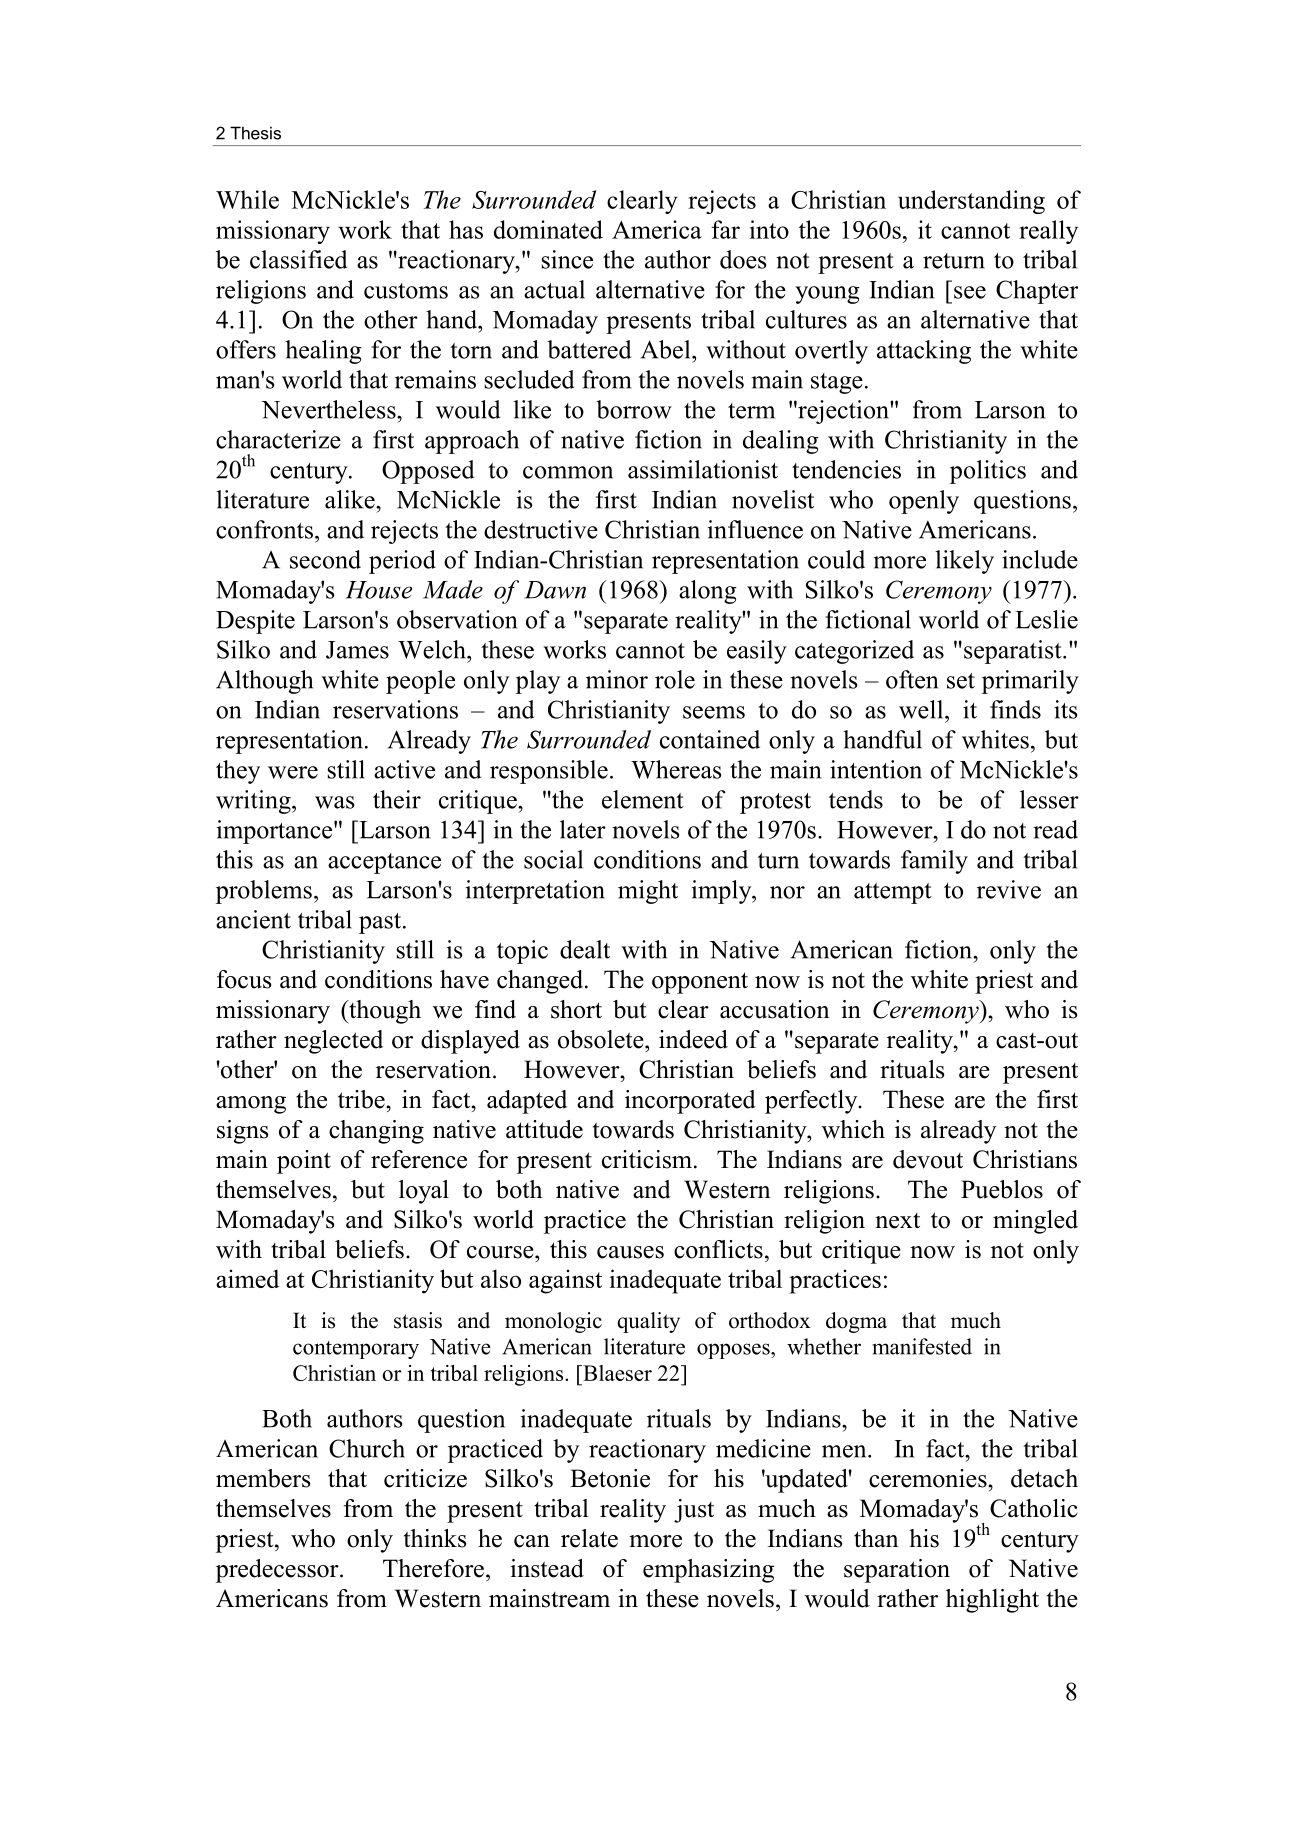 The width and height of the screenshot is (1293, 1830). I want to click on assimilationist, so click(703, 469).
